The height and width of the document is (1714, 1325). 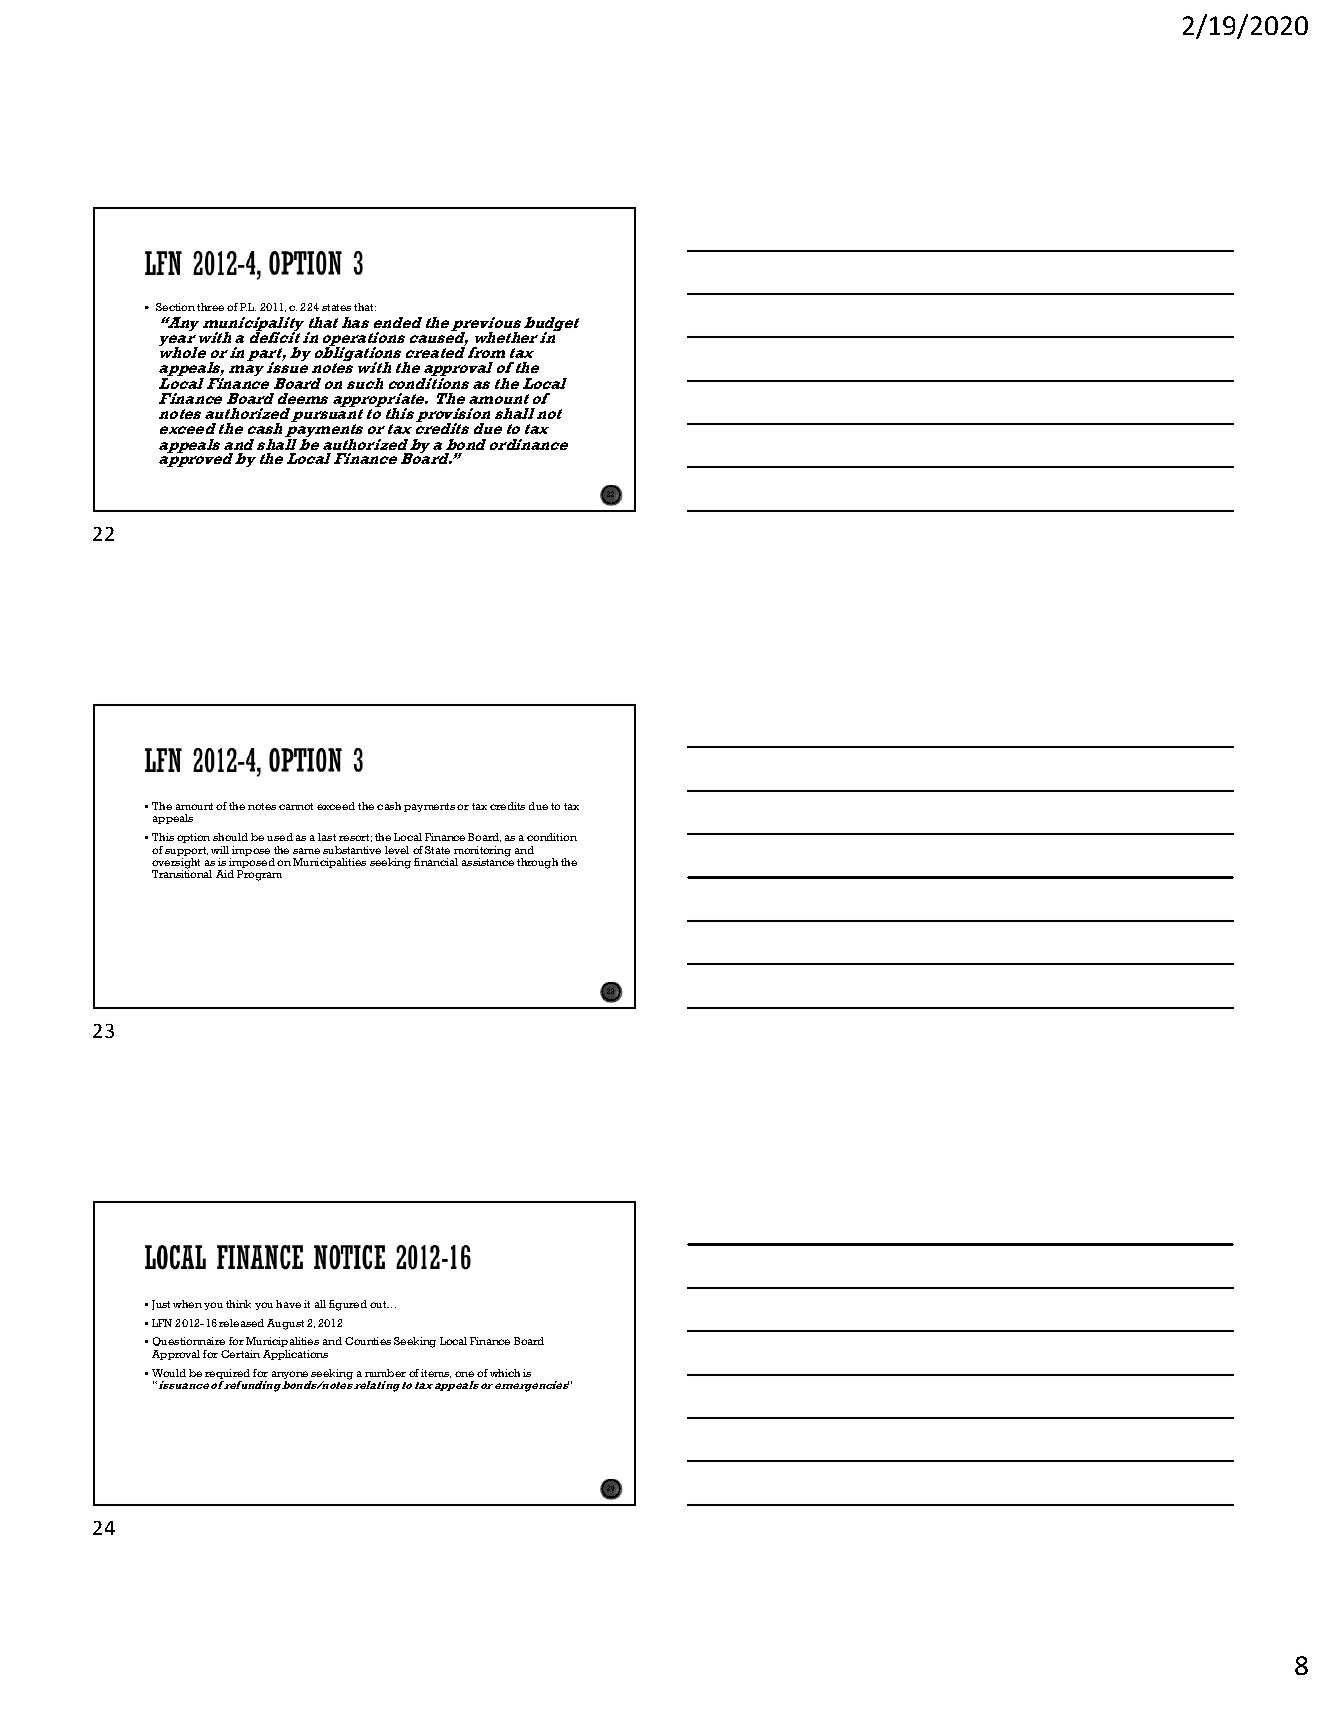 I want to click on Section, so click(x=175, y=307).
